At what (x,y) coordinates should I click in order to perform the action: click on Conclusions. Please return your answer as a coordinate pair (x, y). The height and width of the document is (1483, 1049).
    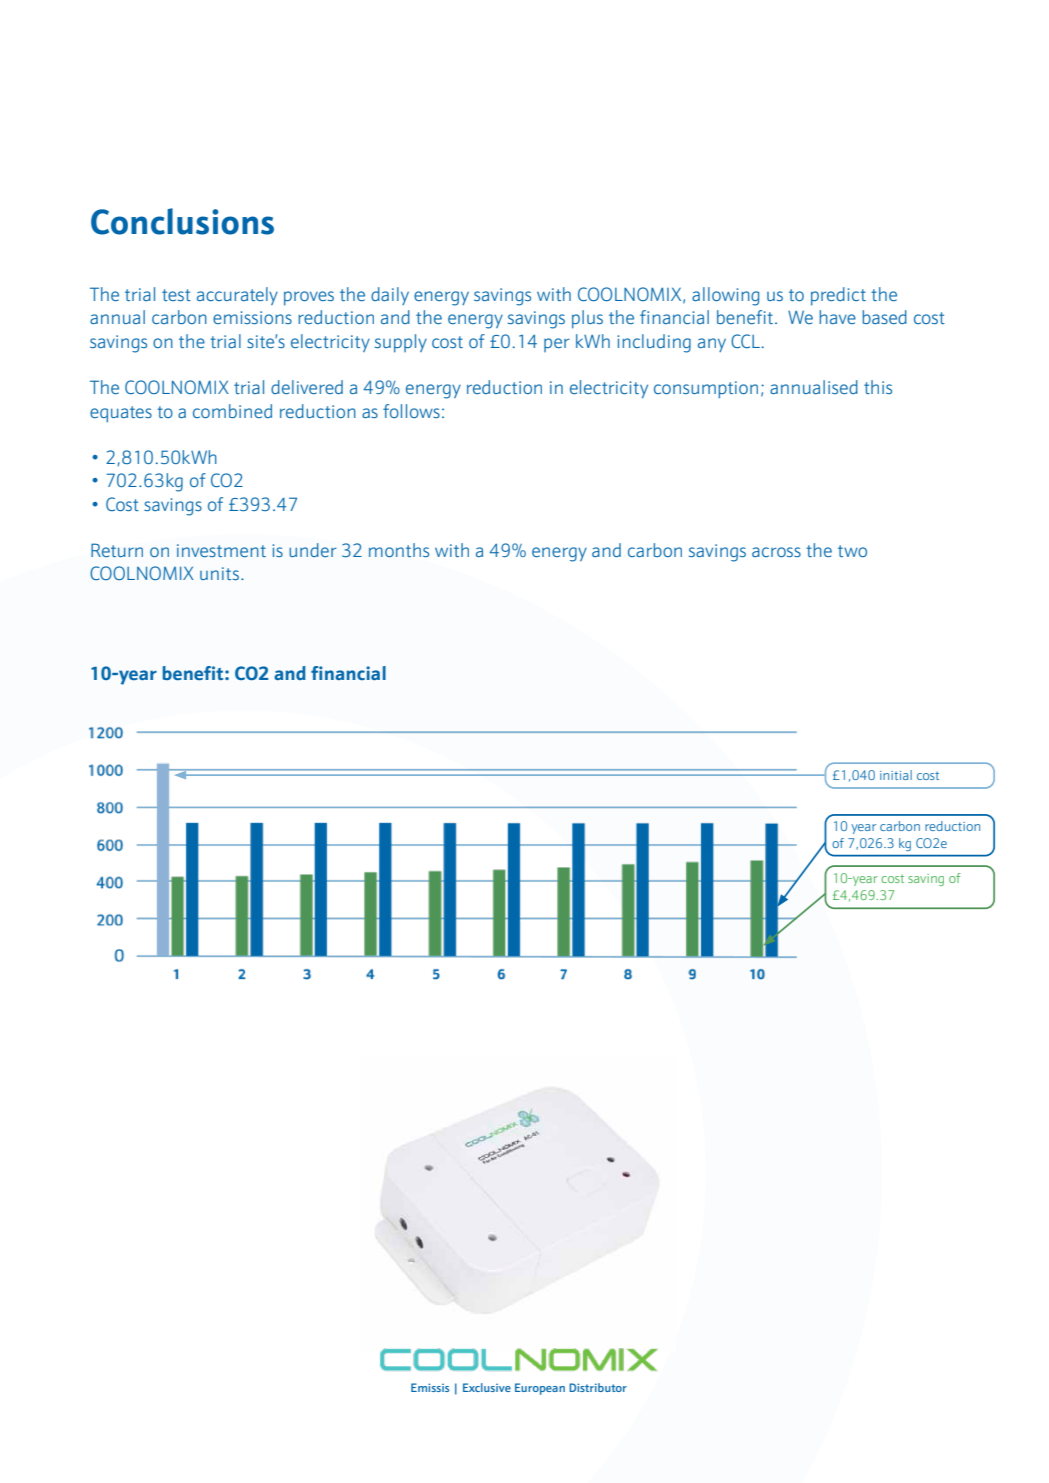
    Looking at the image, I should click on (182, 221).
